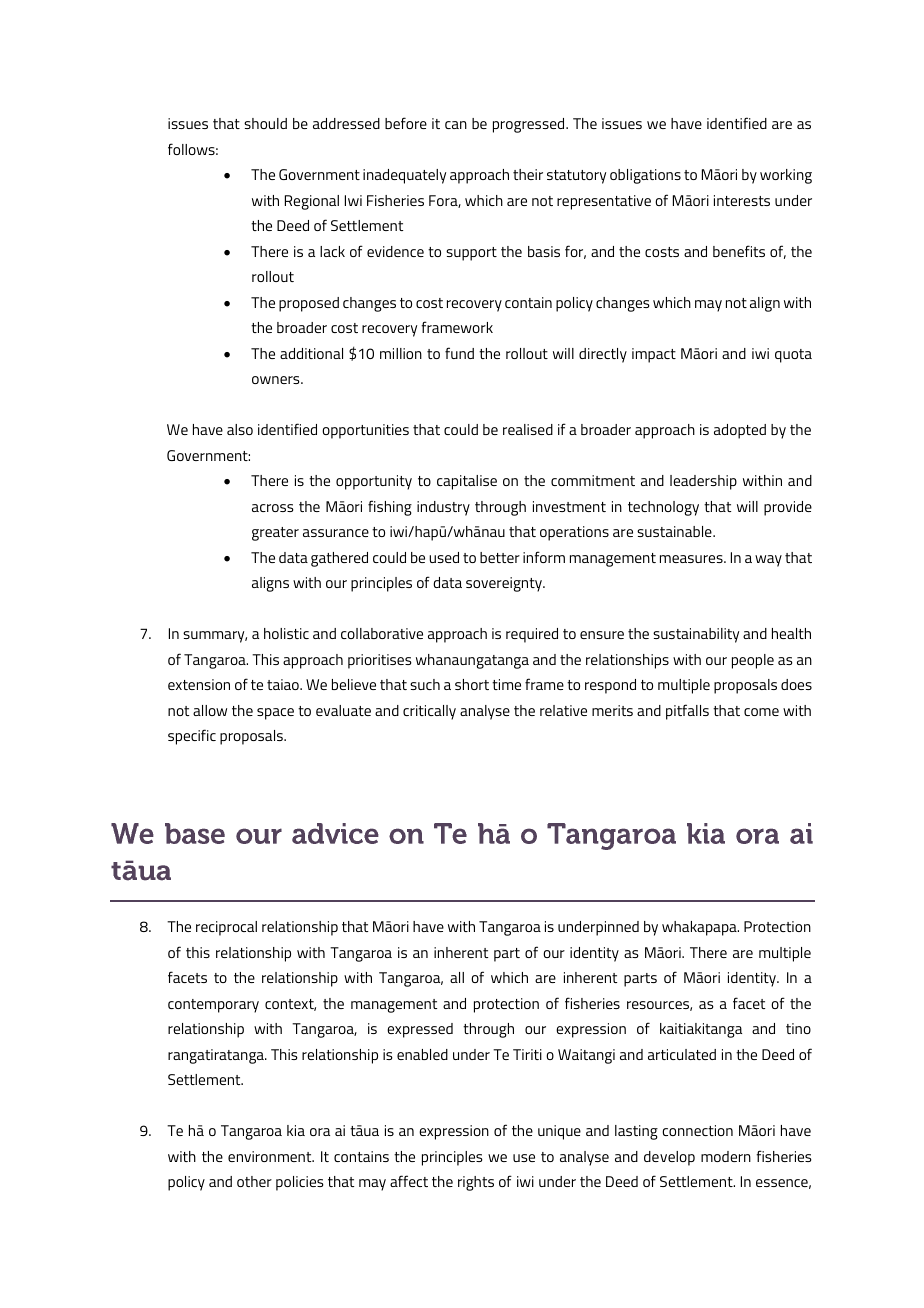 The width and height of the page is (924, 1308). Describe the element at coordinates (742, 200) in the page. I see `interests` at that location.
